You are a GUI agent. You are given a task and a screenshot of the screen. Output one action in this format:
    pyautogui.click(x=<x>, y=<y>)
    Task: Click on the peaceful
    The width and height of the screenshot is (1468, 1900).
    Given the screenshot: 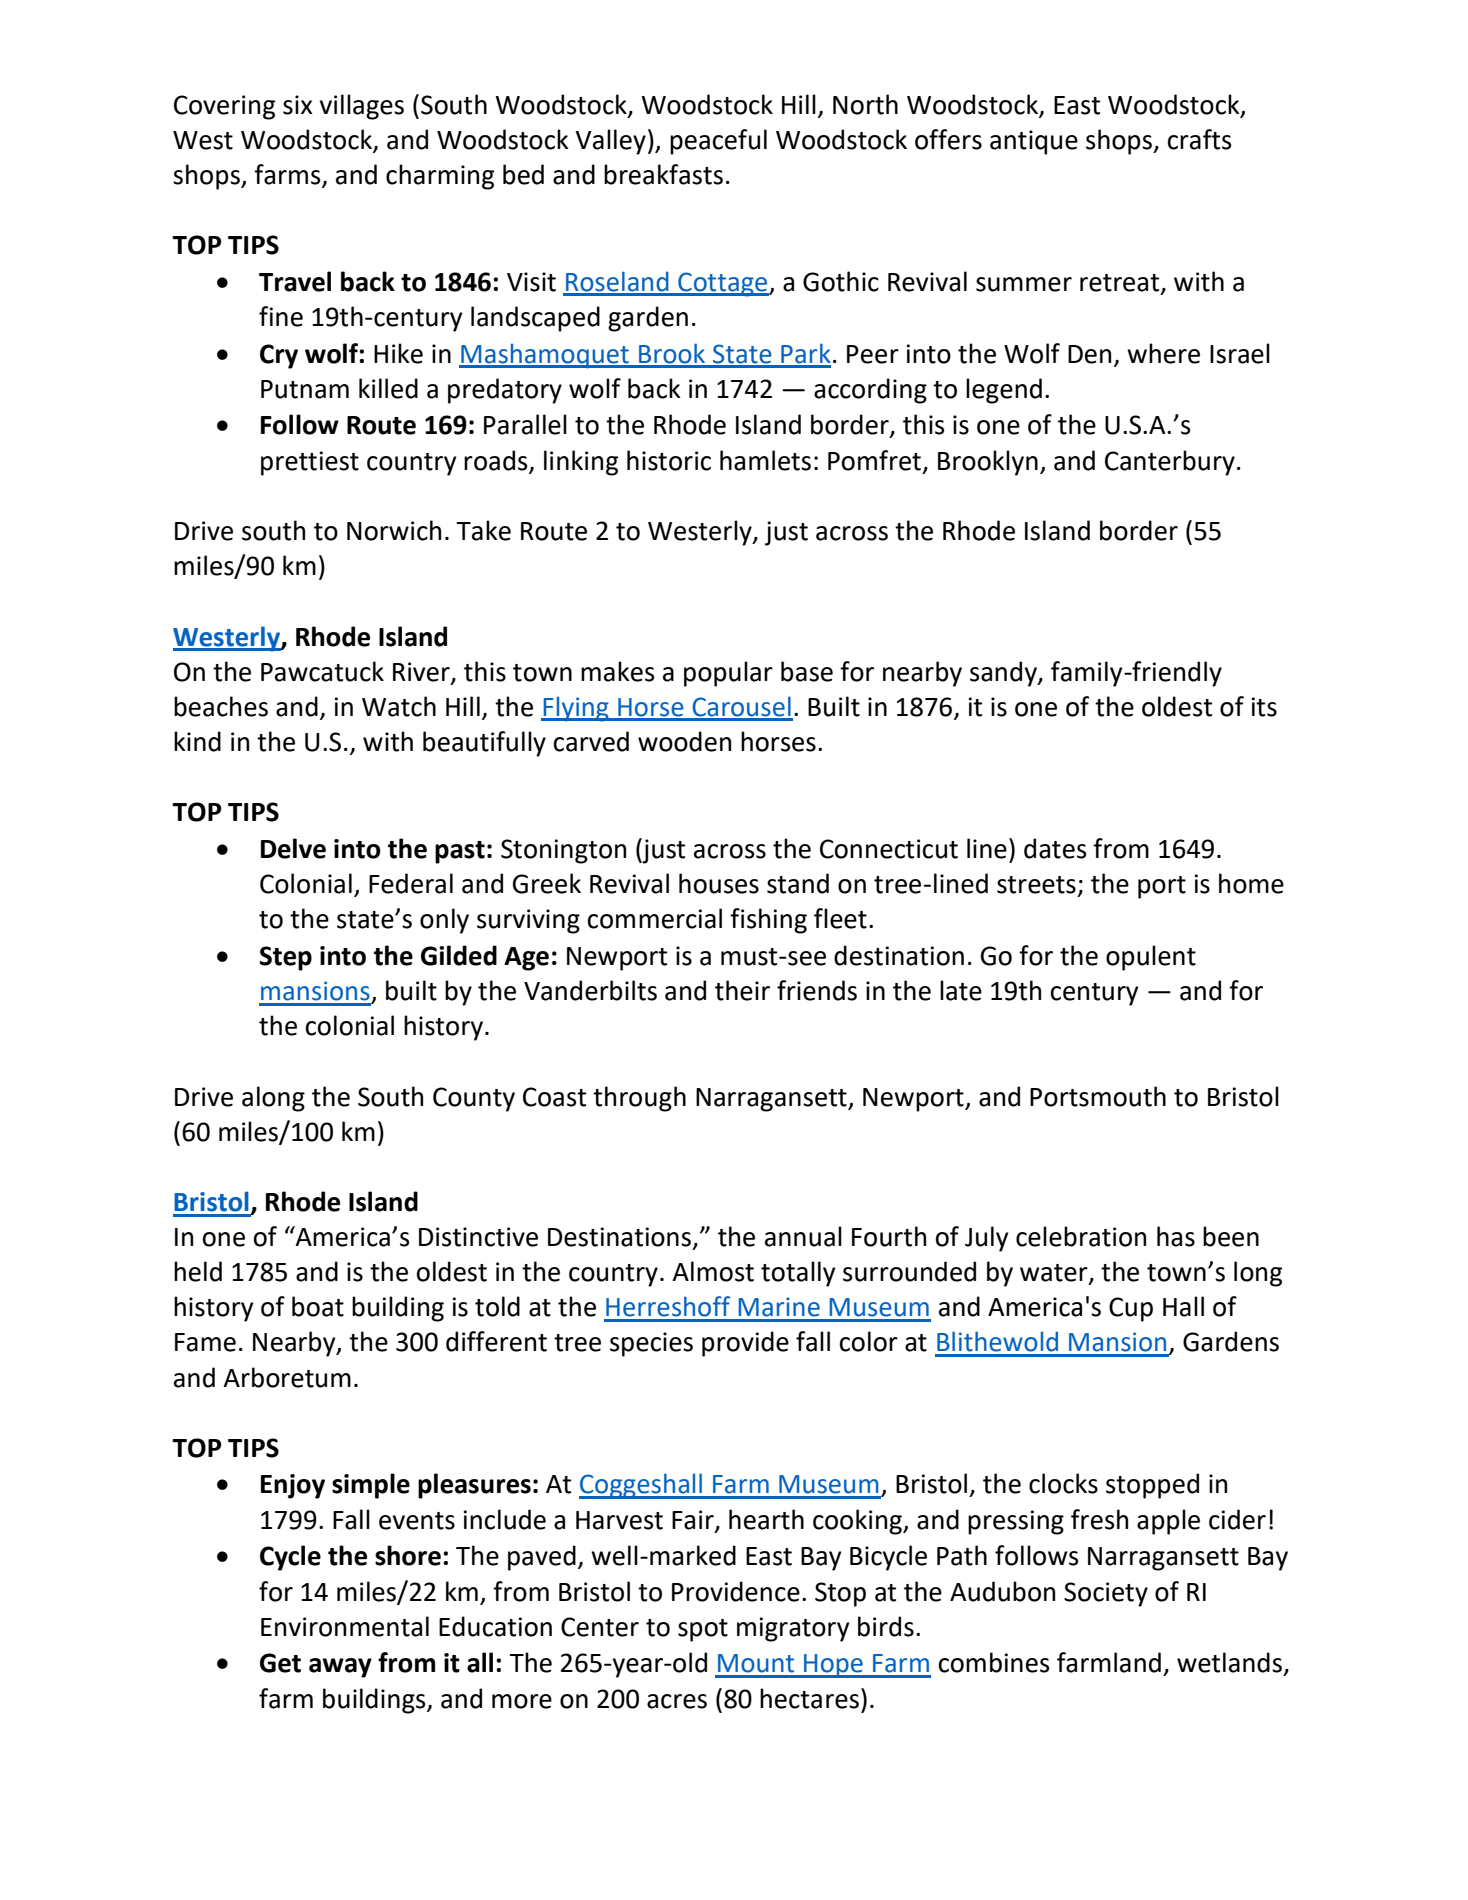 What is the action you would take?
    pyautogui.click(x=718, y=142)
